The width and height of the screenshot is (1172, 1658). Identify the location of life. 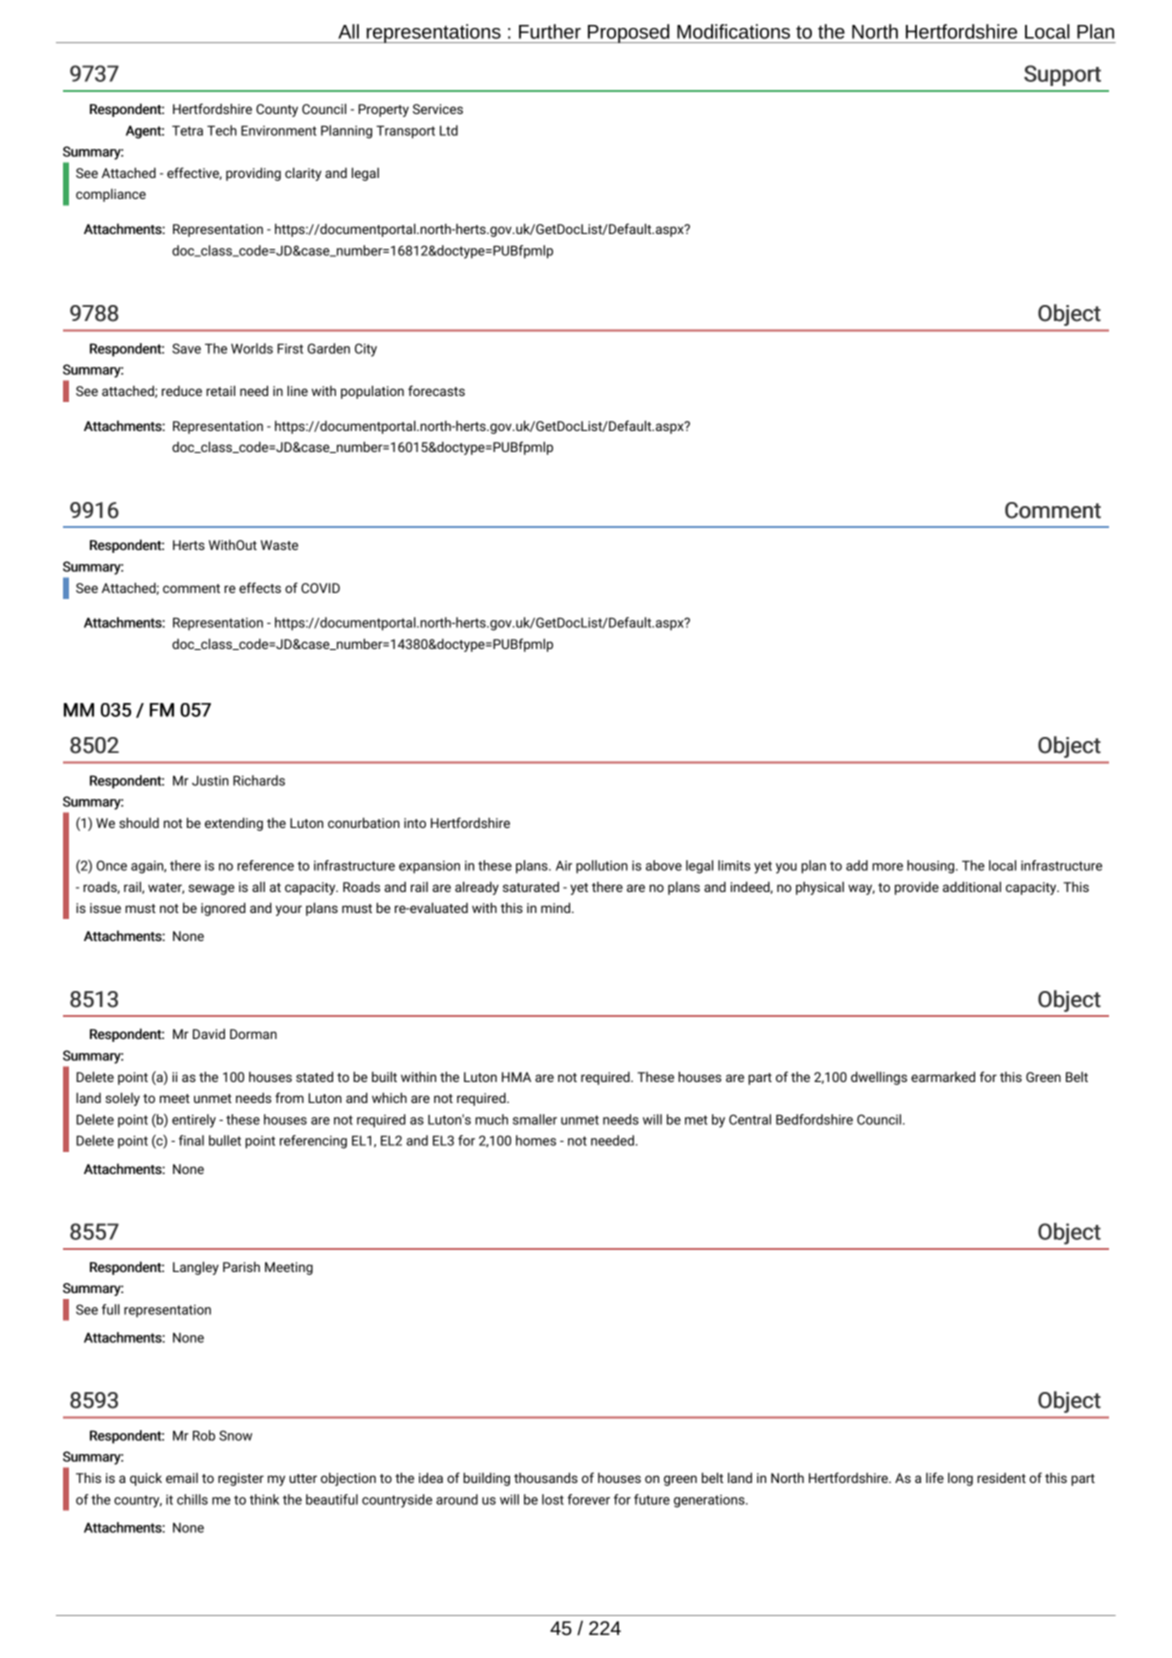
(935, 1477).
